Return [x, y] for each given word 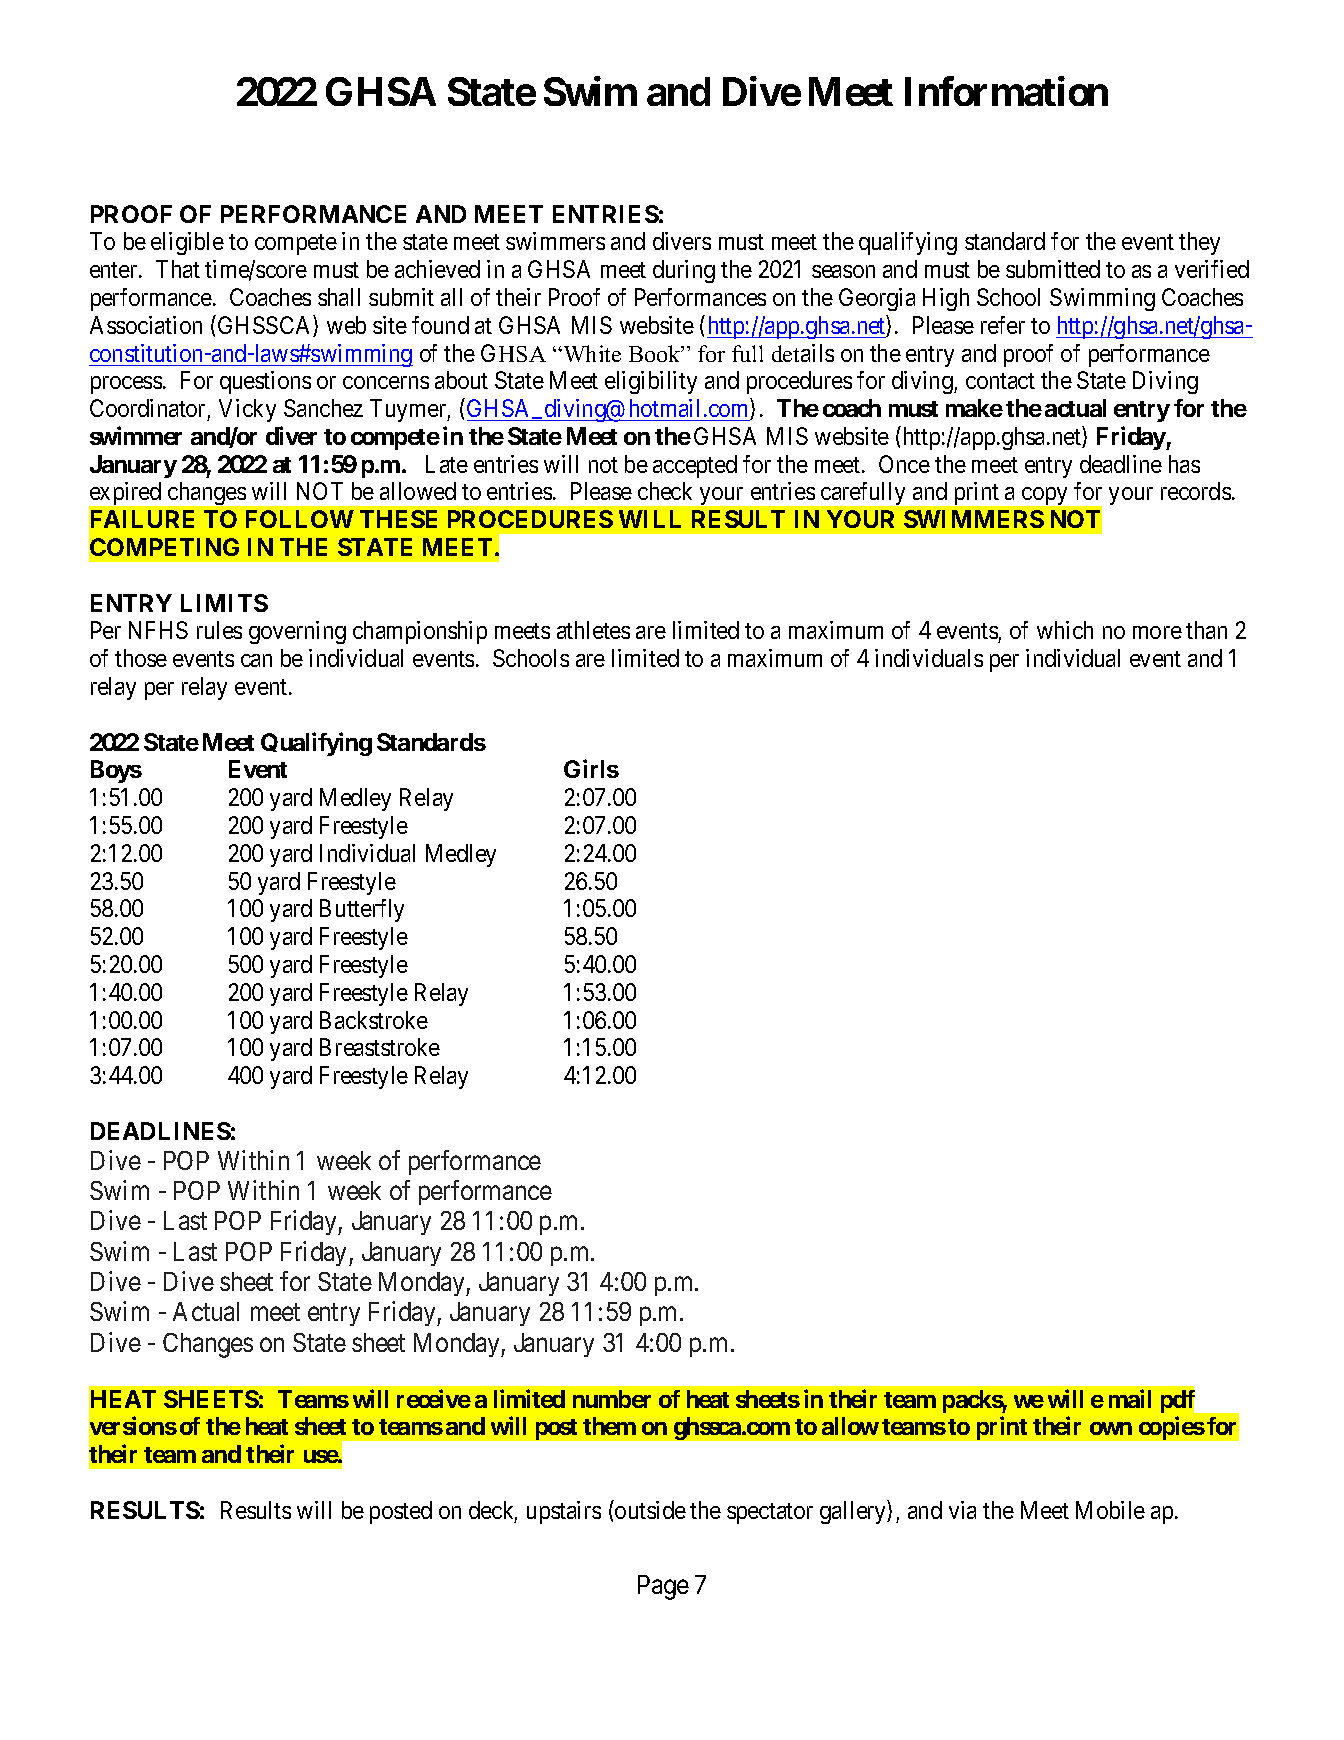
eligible [187, 243]
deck [493, 1511]
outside [649, 1509]
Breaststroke [380, 1047]
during [684, 271]
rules [219, 630]
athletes [593, 630]
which [1065, 630]
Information [1006, 91]
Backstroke [374, 1020]
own [1111, 1428]
